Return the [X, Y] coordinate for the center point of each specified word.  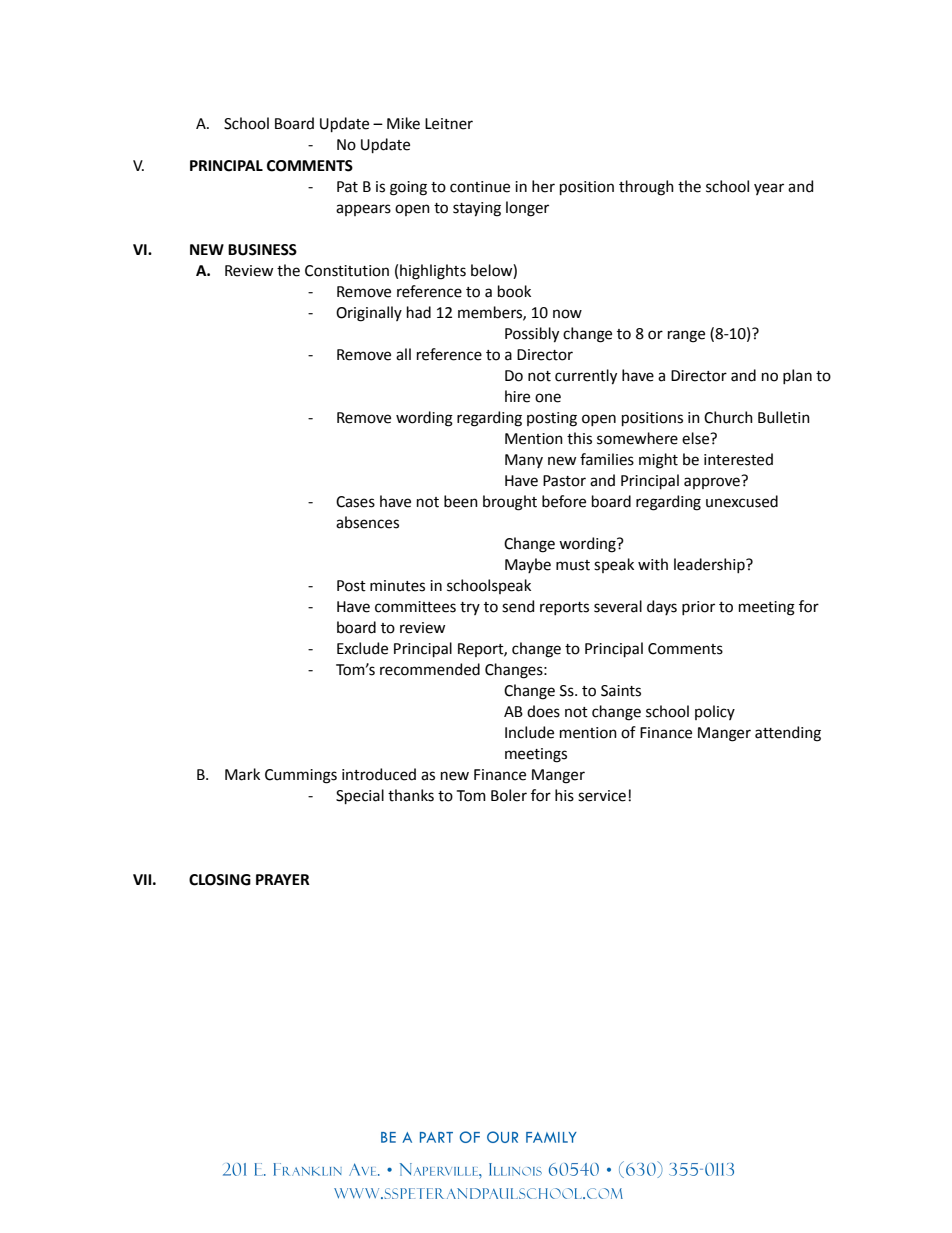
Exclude [362, 648]
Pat [347, 187]
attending [788, 734]
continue [480, 187]
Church [728, 417]
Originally [369, 314]
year [769, 189]
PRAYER [283, 879]
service [602, 796]
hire [517, 396]
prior [698, 608]
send [518, 606]
